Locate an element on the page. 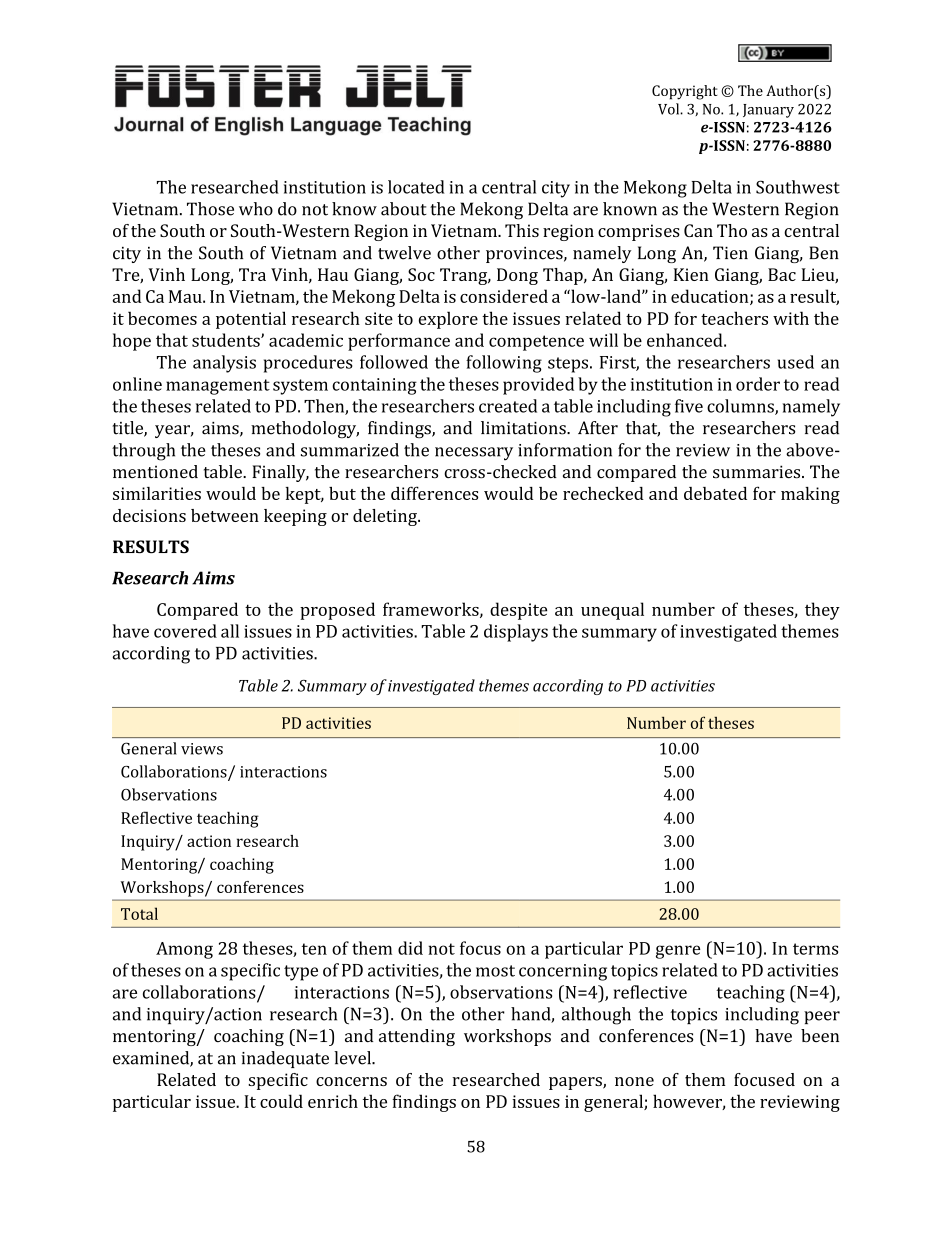 This document has height=1233, width=952. covered is located at coordinates (185, 631).
